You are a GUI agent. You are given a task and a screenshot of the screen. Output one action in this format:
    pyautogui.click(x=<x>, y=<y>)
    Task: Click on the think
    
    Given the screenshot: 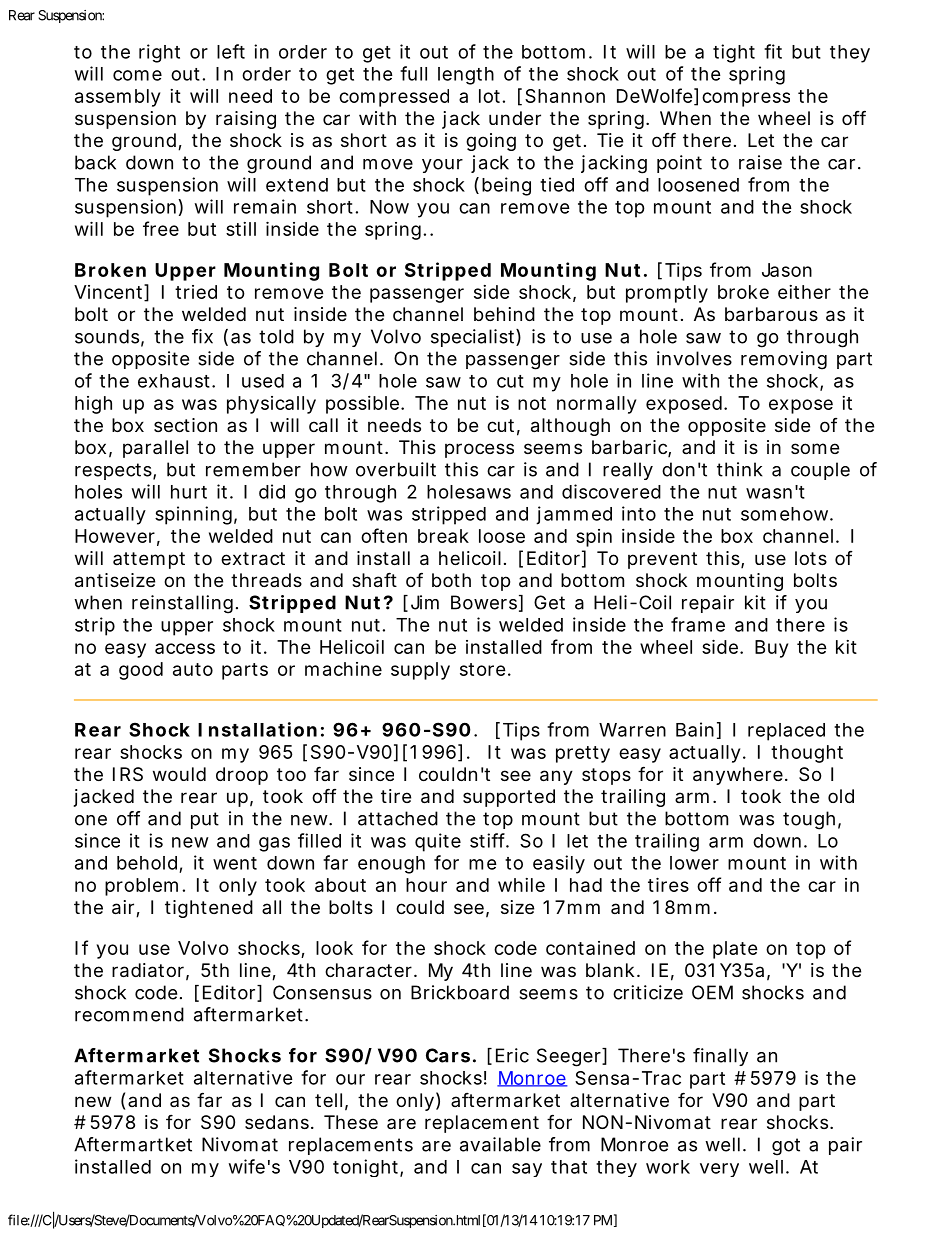 What is the action you would take?
    pyautogui.click(x=740, y=469)
